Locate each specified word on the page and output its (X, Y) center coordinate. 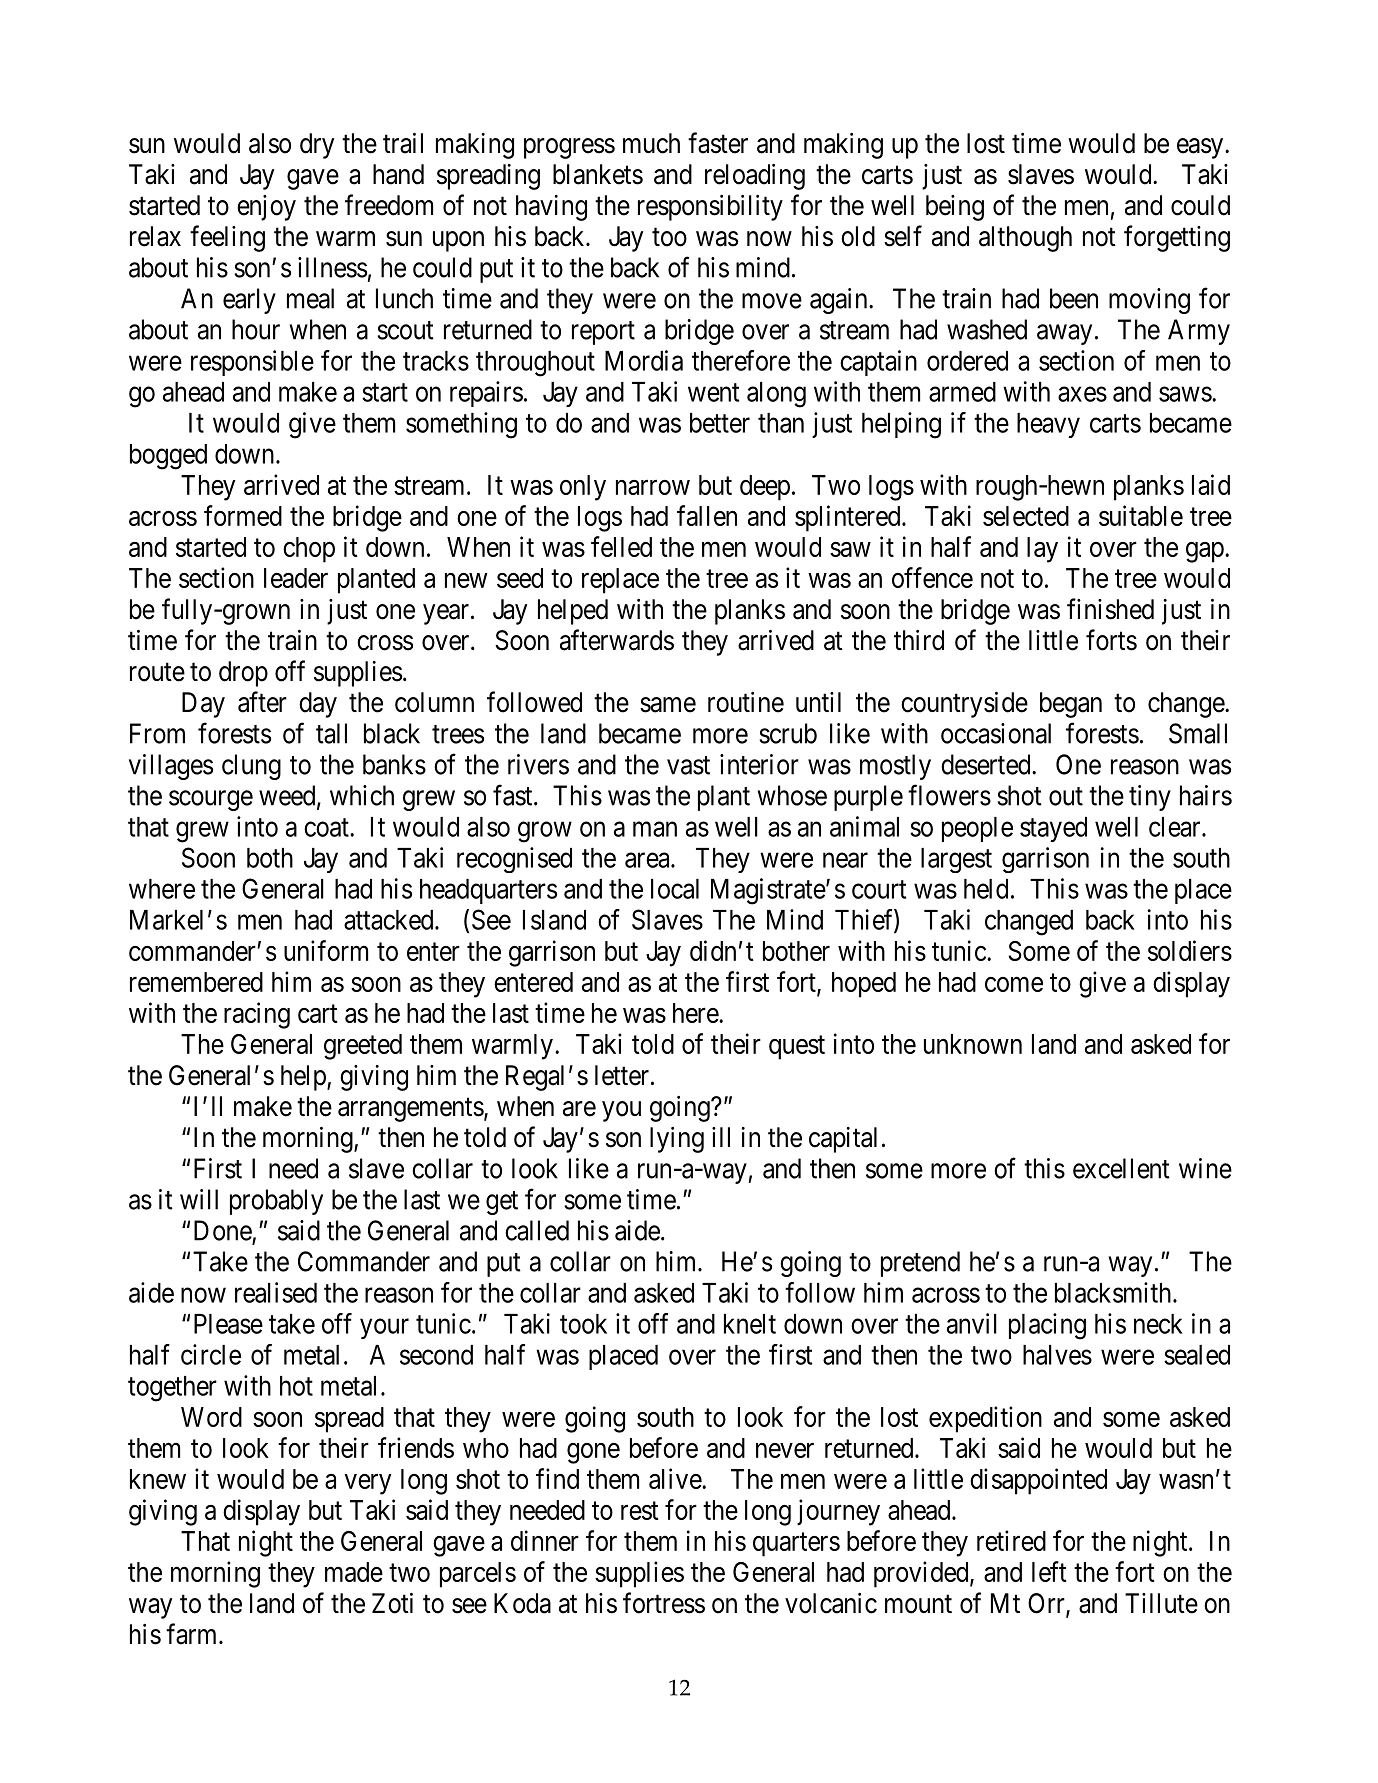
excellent (1121, 1168)
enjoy (266, 208)
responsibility (710, 208)
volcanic (831, 1603)
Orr (1047, 1604)
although (1025, 239)
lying (677, 1140)
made (354, 1572)
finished (1110, 609)
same (668, 705)
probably (276, 1202)
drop (243, 674)
